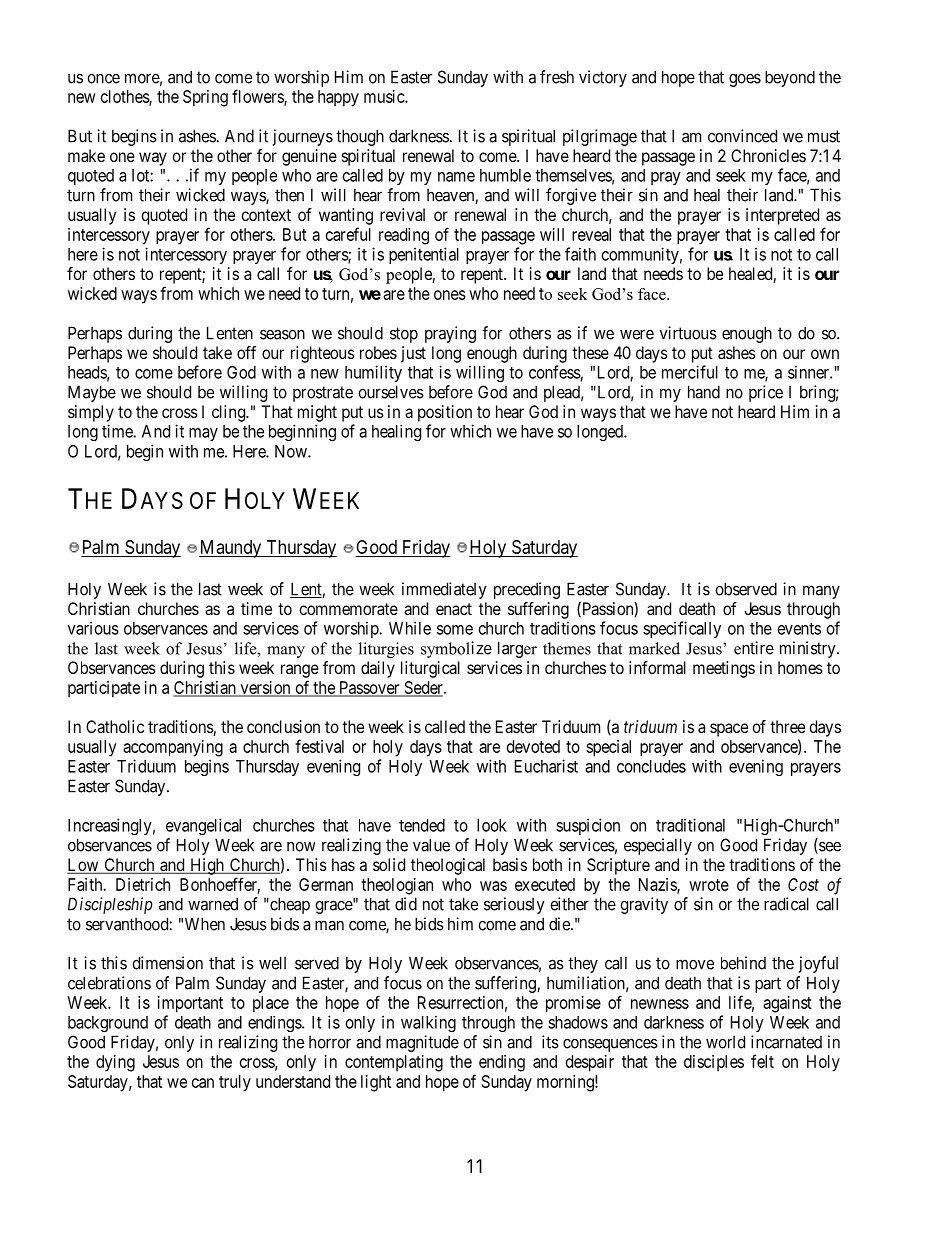 The image size is (952, 1233). Describe the element at coordinates (205, 98) in the screenshot. I see `Spring` at that location.
